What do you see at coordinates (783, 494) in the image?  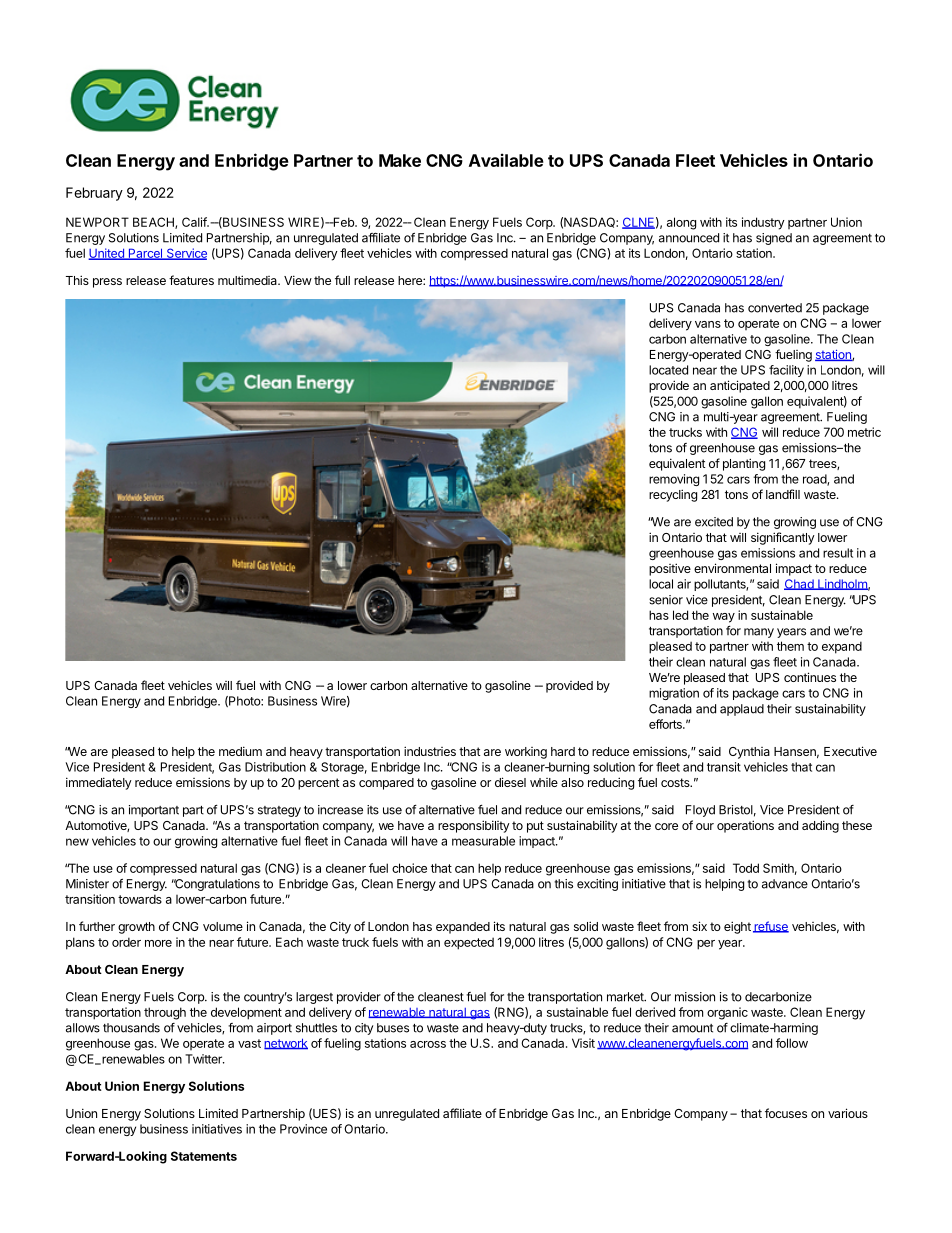 I see `landfill` at bounding box center [783, 494].
